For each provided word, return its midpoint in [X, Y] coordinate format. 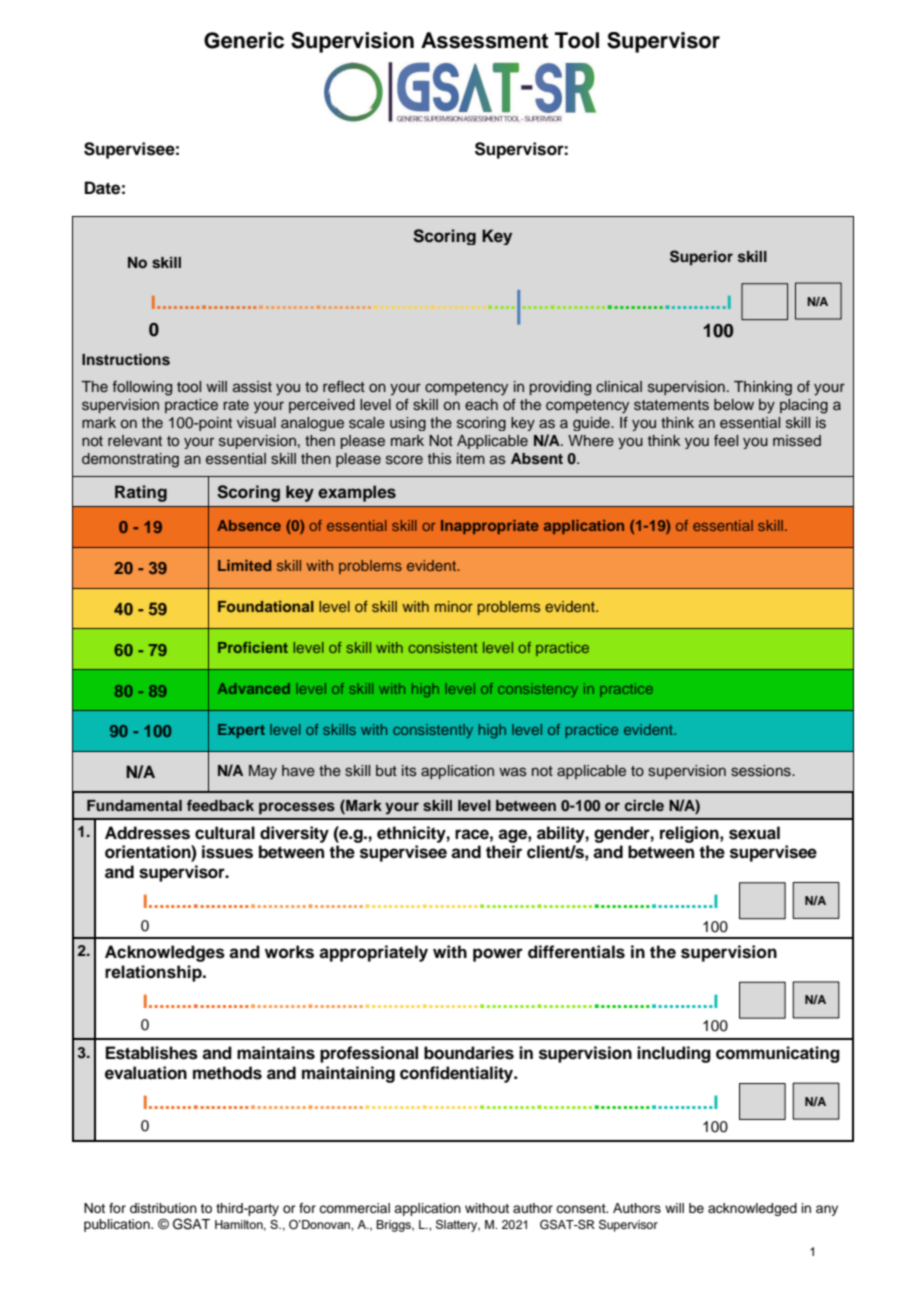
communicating [778, 1054]
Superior [701, 257]
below [734, 405]
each [481, 404]
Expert [241, 731]
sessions [762, 771]
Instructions [126, 359]
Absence [249, 525]
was [513, 772]
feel [726, 441]
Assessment [484, 40]
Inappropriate [490, 527]
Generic [244, 40]
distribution [163, 1208]
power [498, 955]
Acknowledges [165, 953]
